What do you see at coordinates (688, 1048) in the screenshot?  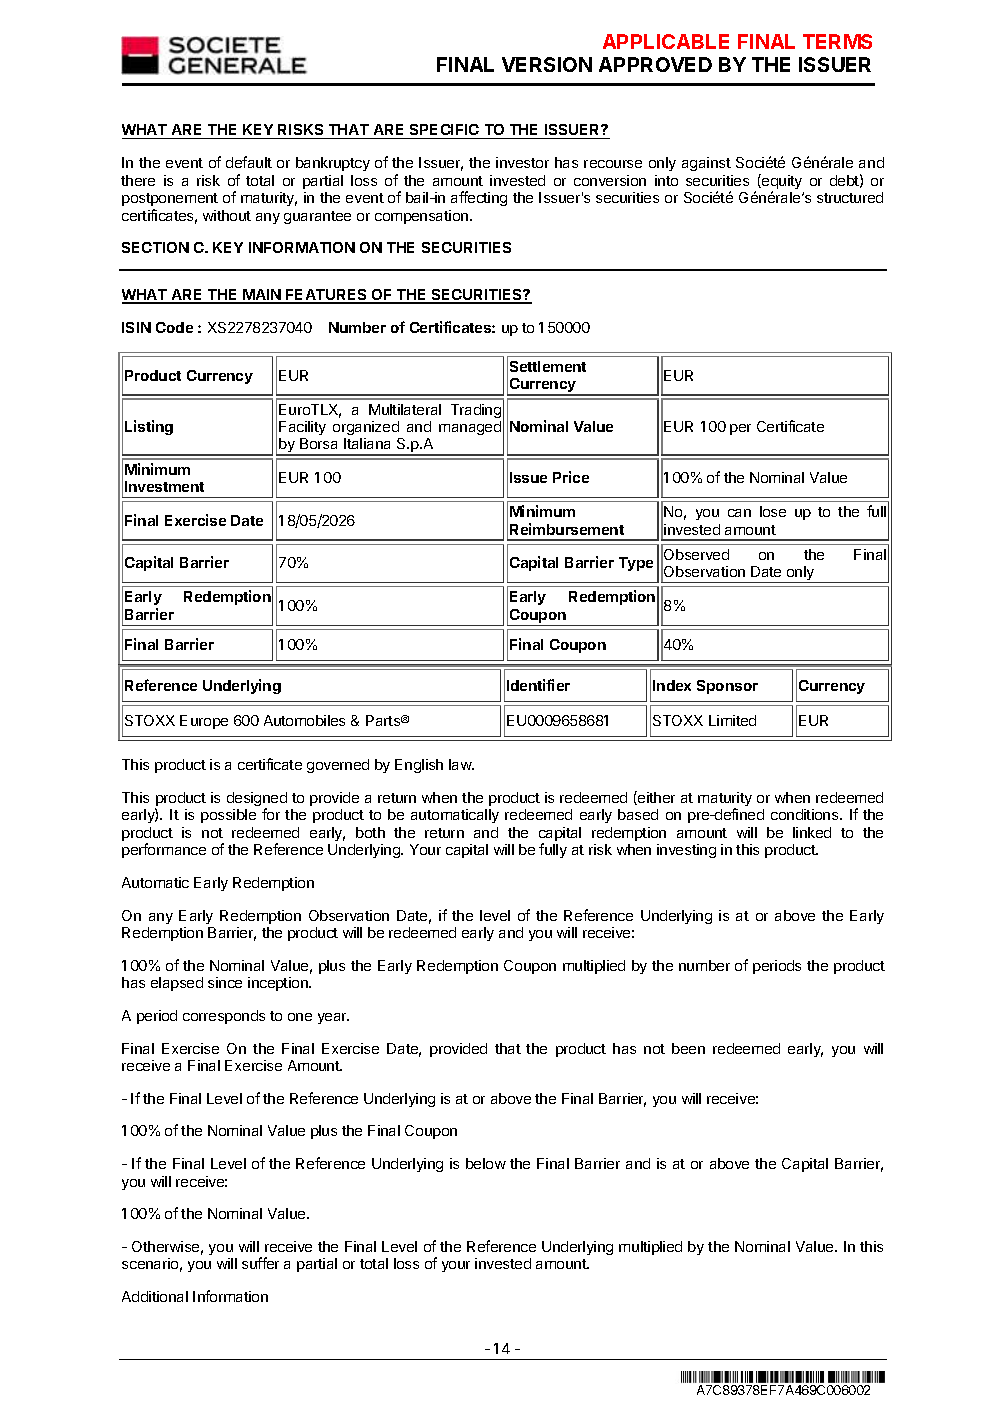 I see `been` at bounding box center [688, 1048].
